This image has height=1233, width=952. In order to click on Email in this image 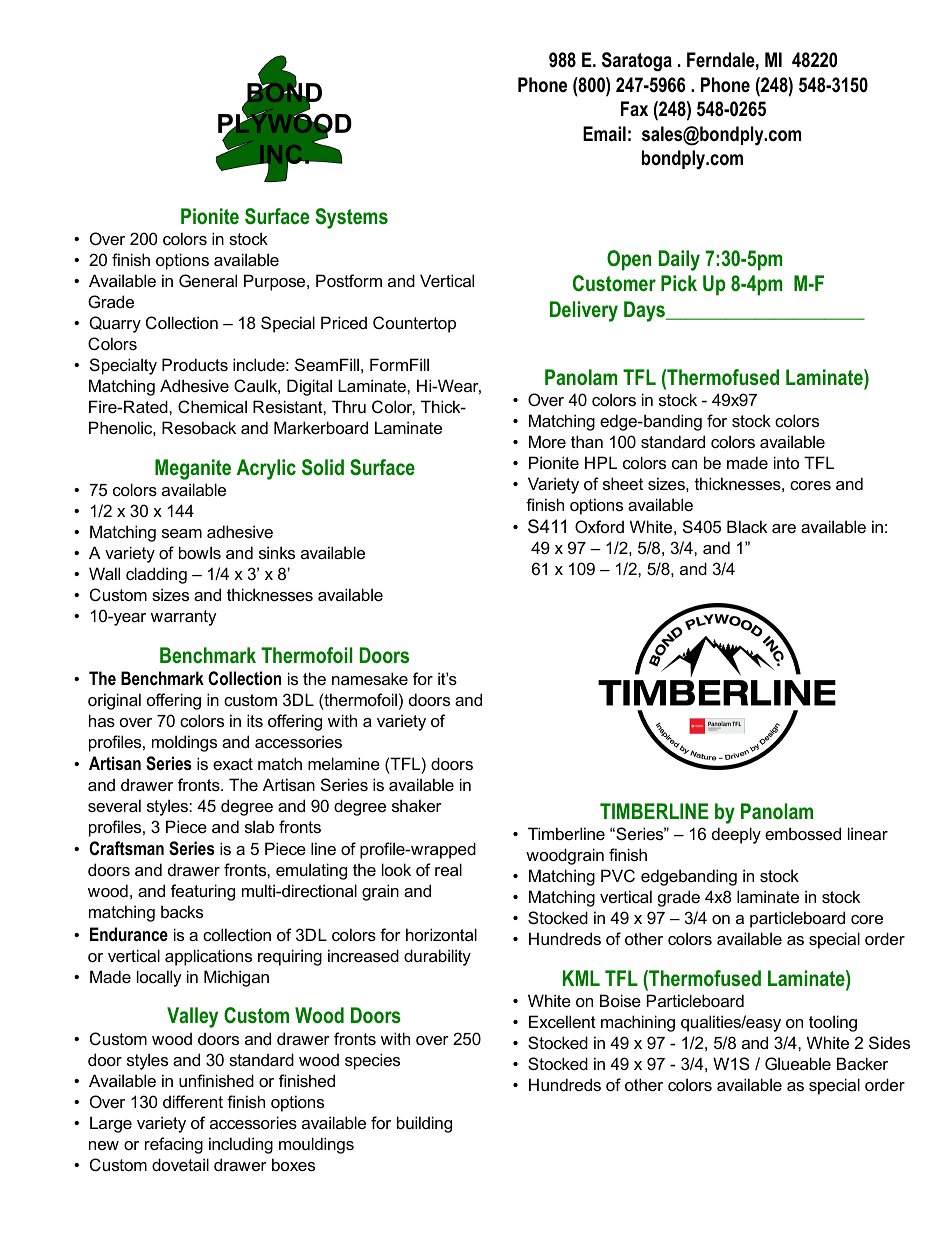, I will do `click(604, 133)`.
